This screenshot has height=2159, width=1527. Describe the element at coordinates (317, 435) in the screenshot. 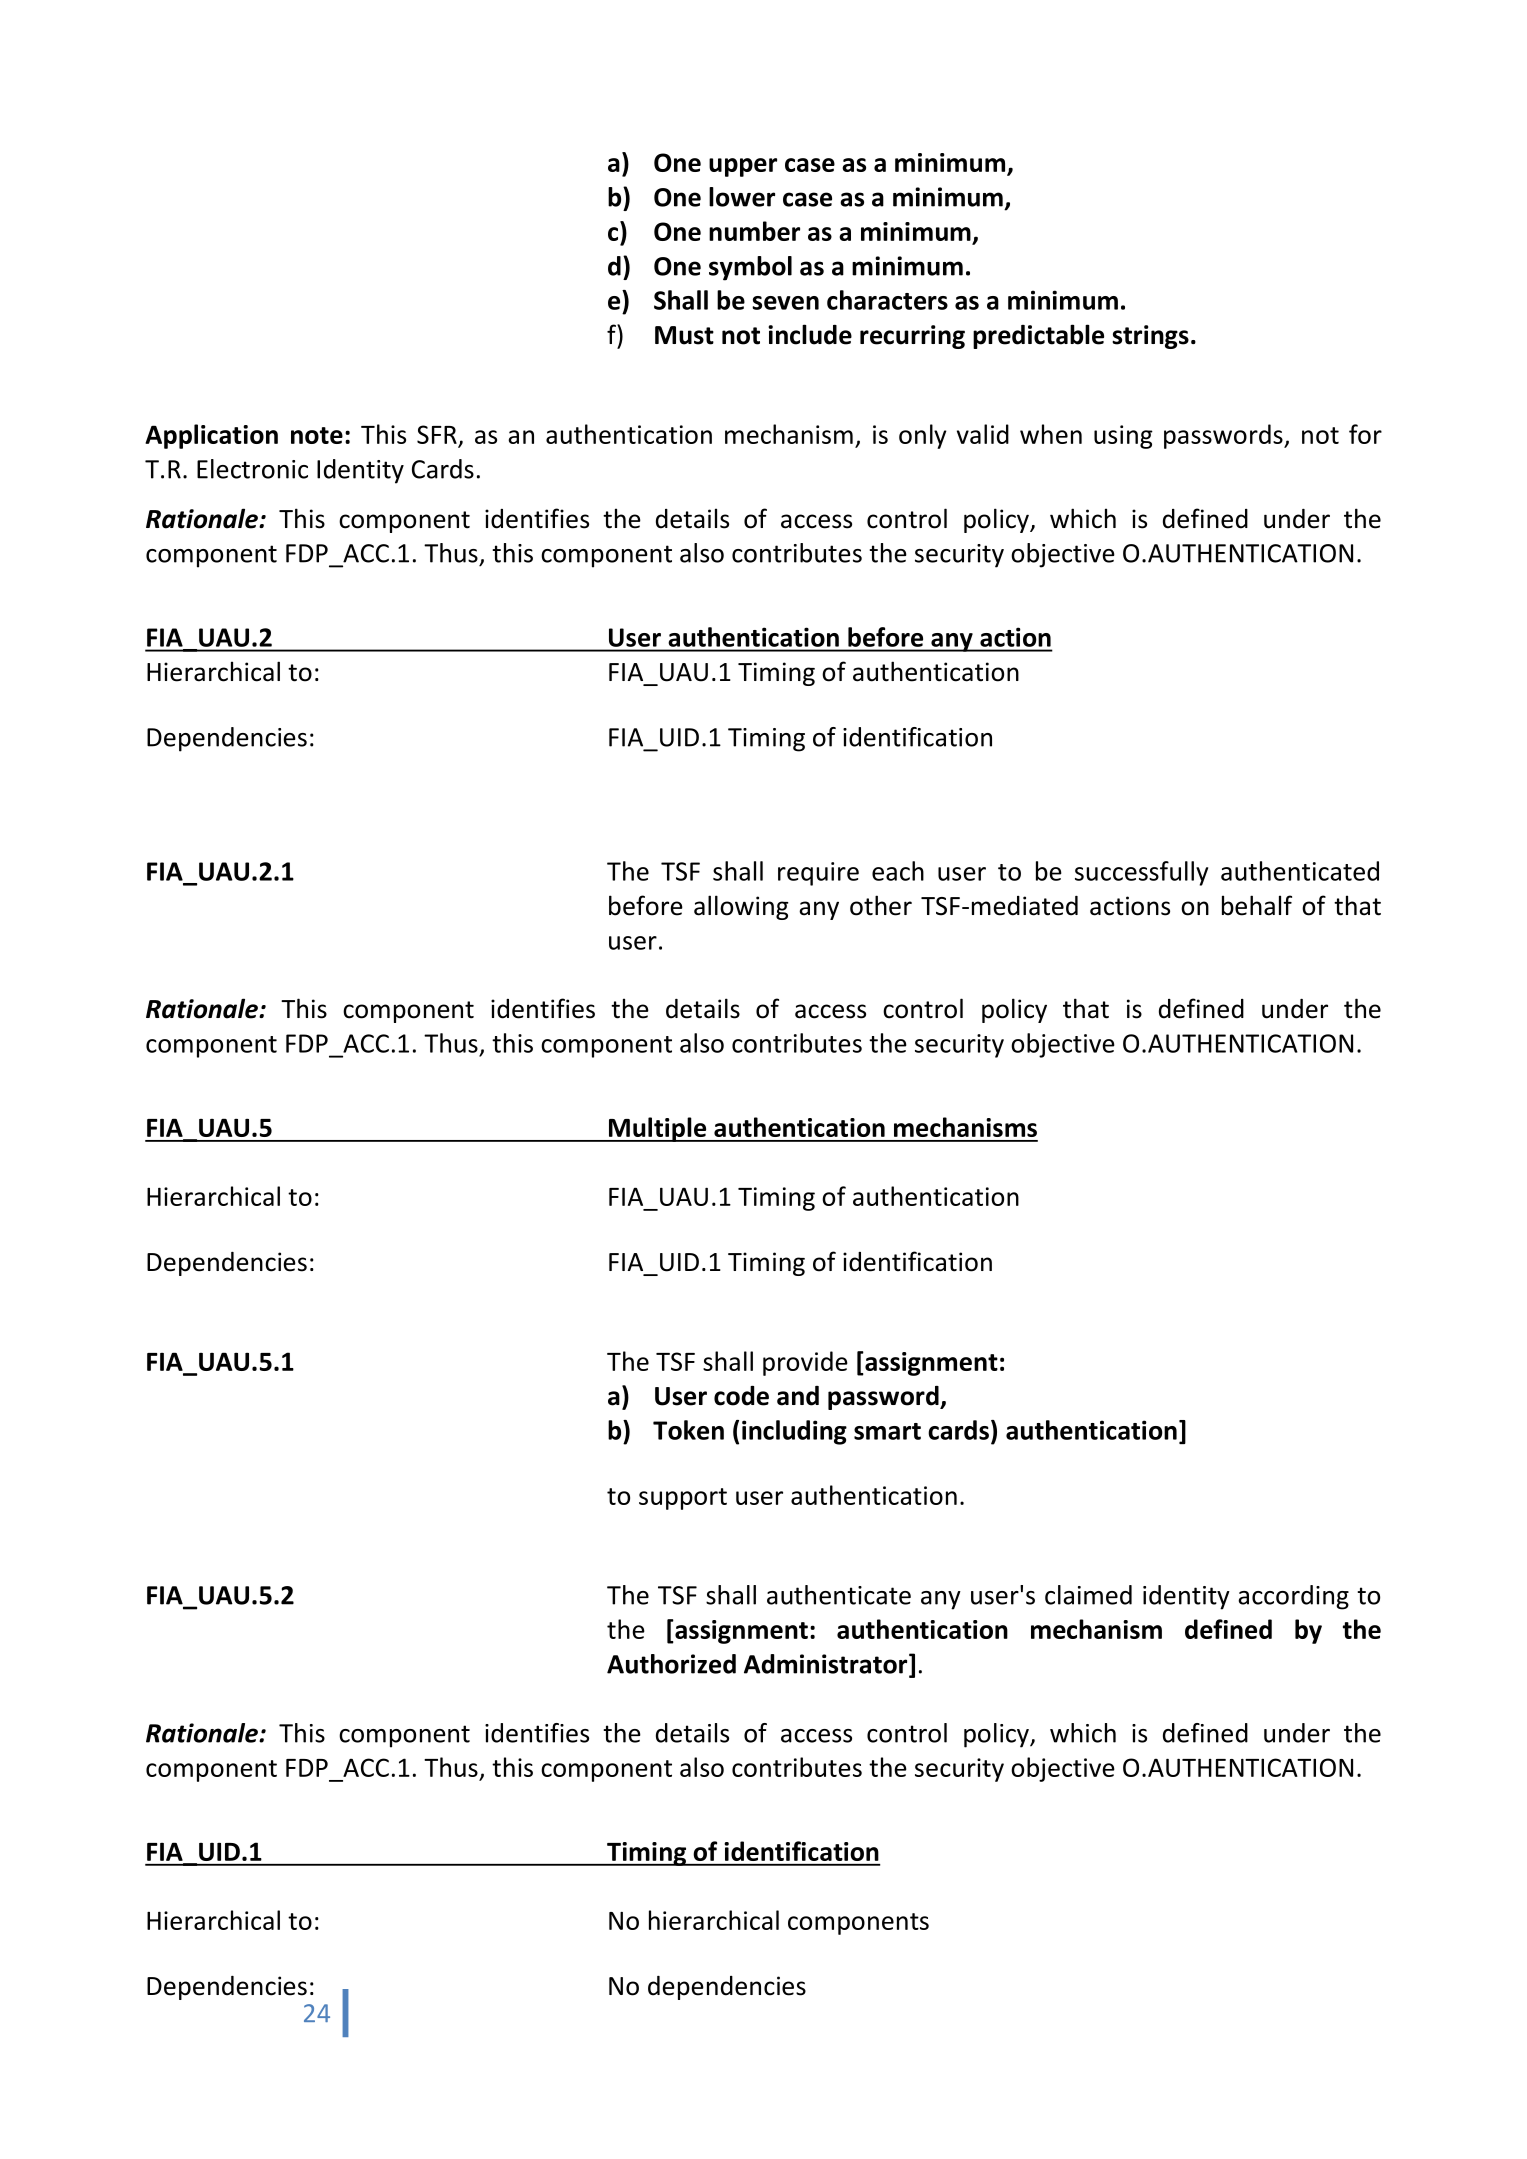

I see `note` at that location.
